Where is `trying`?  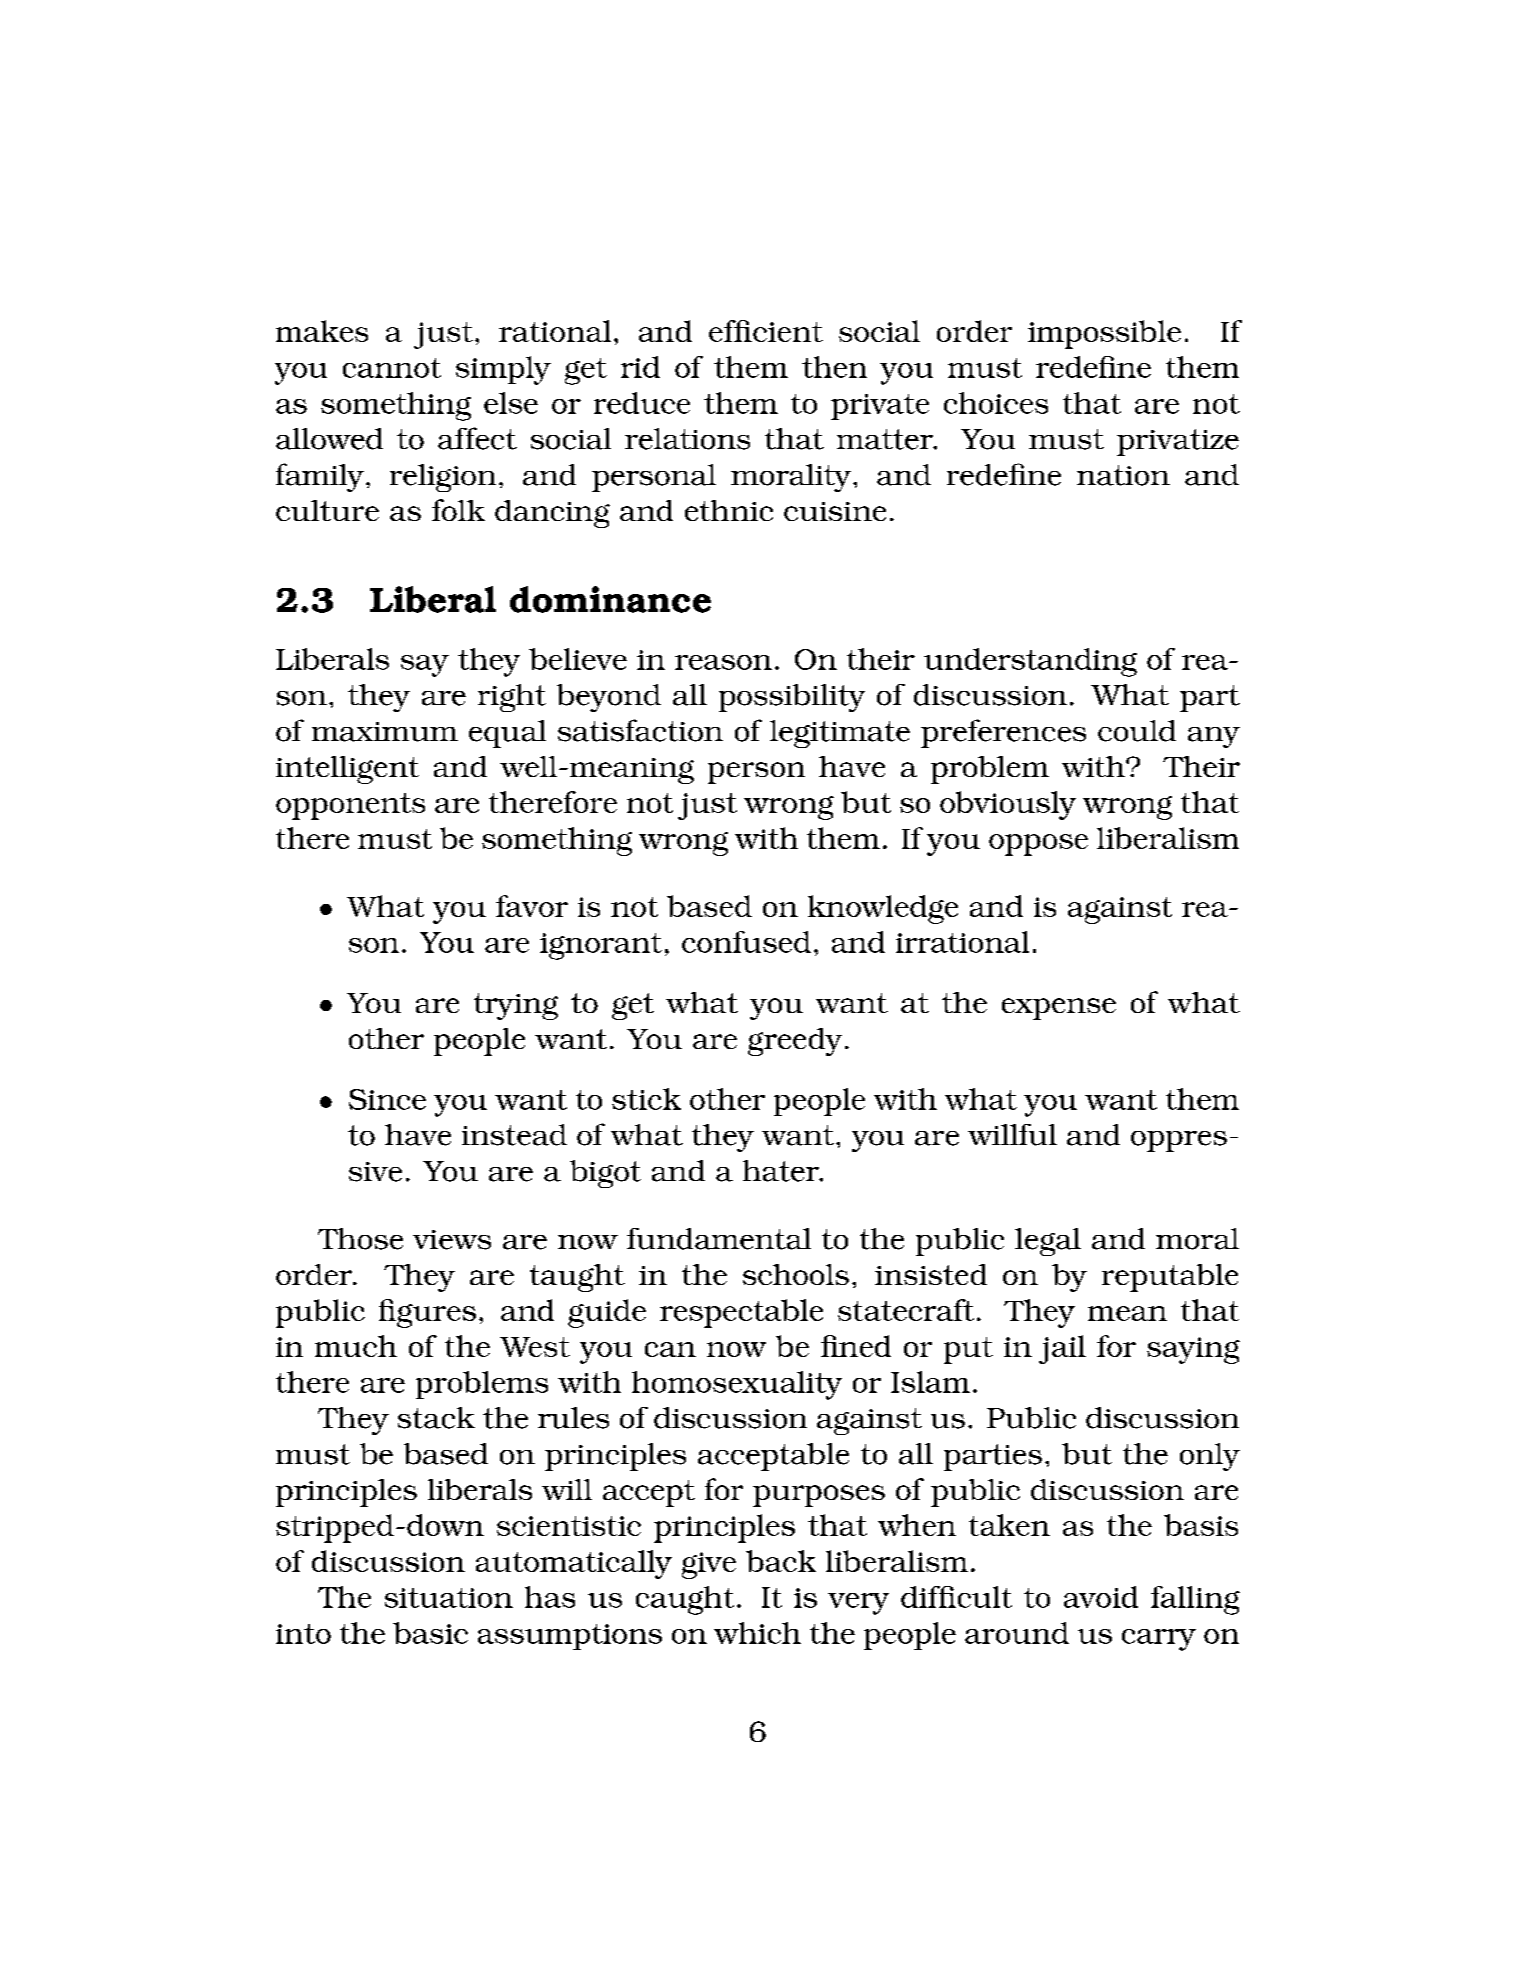 trying is located at coordinates (516, 1006).
